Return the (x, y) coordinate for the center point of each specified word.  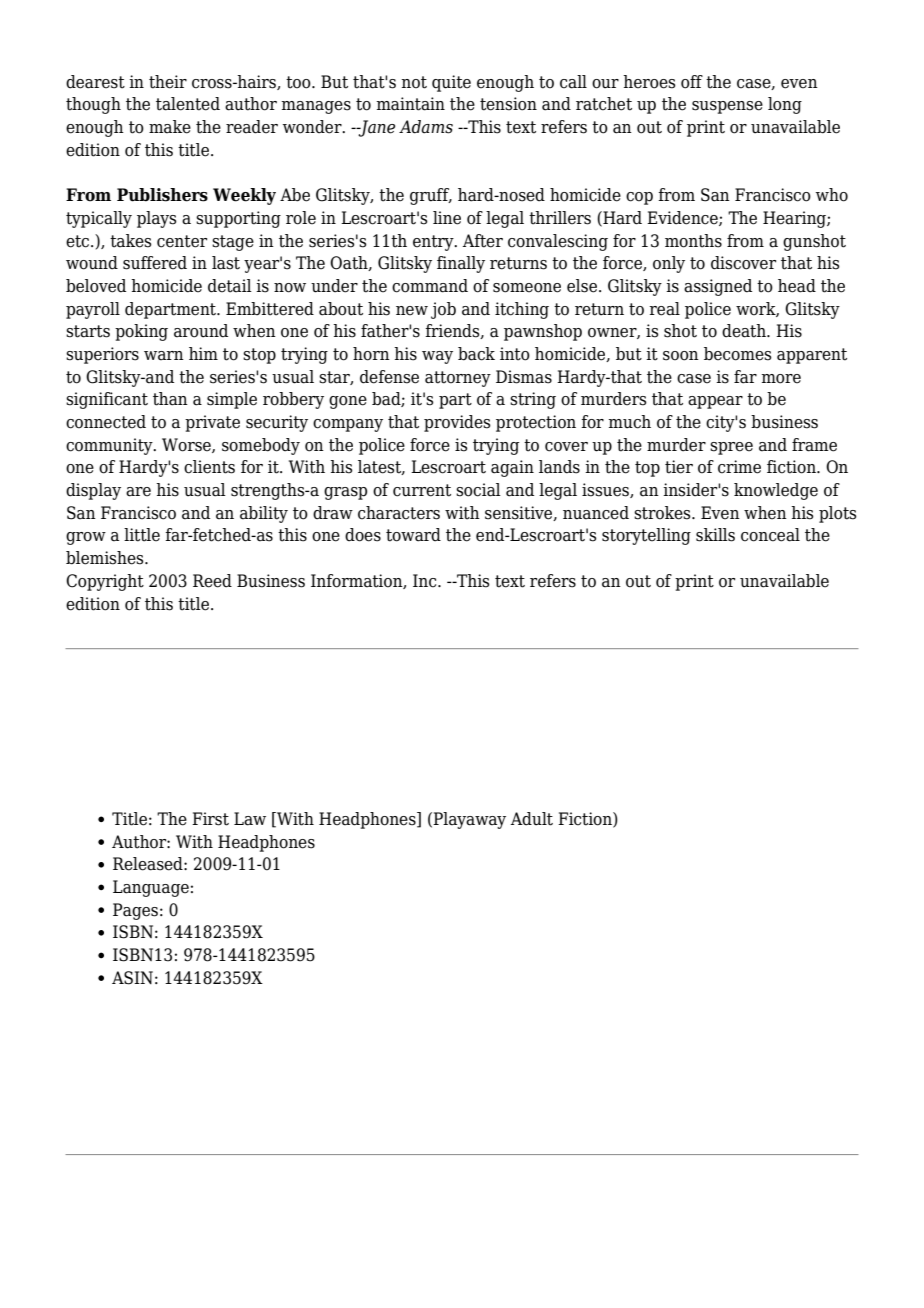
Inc (426, 581)
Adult (532, 819)
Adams (426, 127)
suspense (727, 107)
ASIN (132, 978)
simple (232, 400)
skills (715, 535)
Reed (212, 581)
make (170, 127)
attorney (458, 379)
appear (715, 402)
